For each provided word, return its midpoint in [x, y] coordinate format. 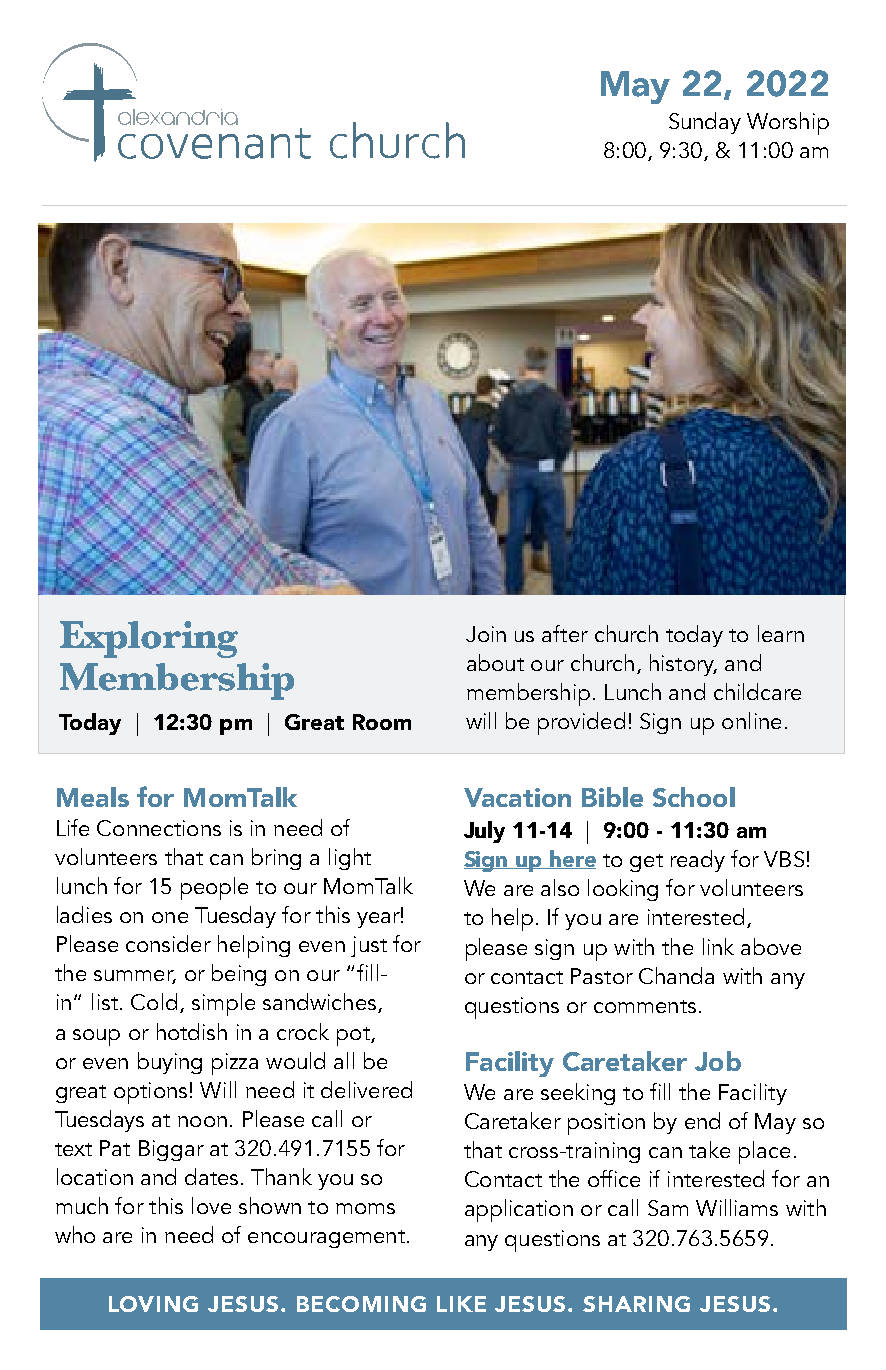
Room [382, 722]
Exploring [149, 639]
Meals [93, 797]
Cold [154, 1001]
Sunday [705, 123]
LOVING [153, 1304]
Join [486, 634]
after [565, 633]
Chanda [676, 975]
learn [781, 633]
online [751, 720]
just [369, 946]
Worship [788, 123]
